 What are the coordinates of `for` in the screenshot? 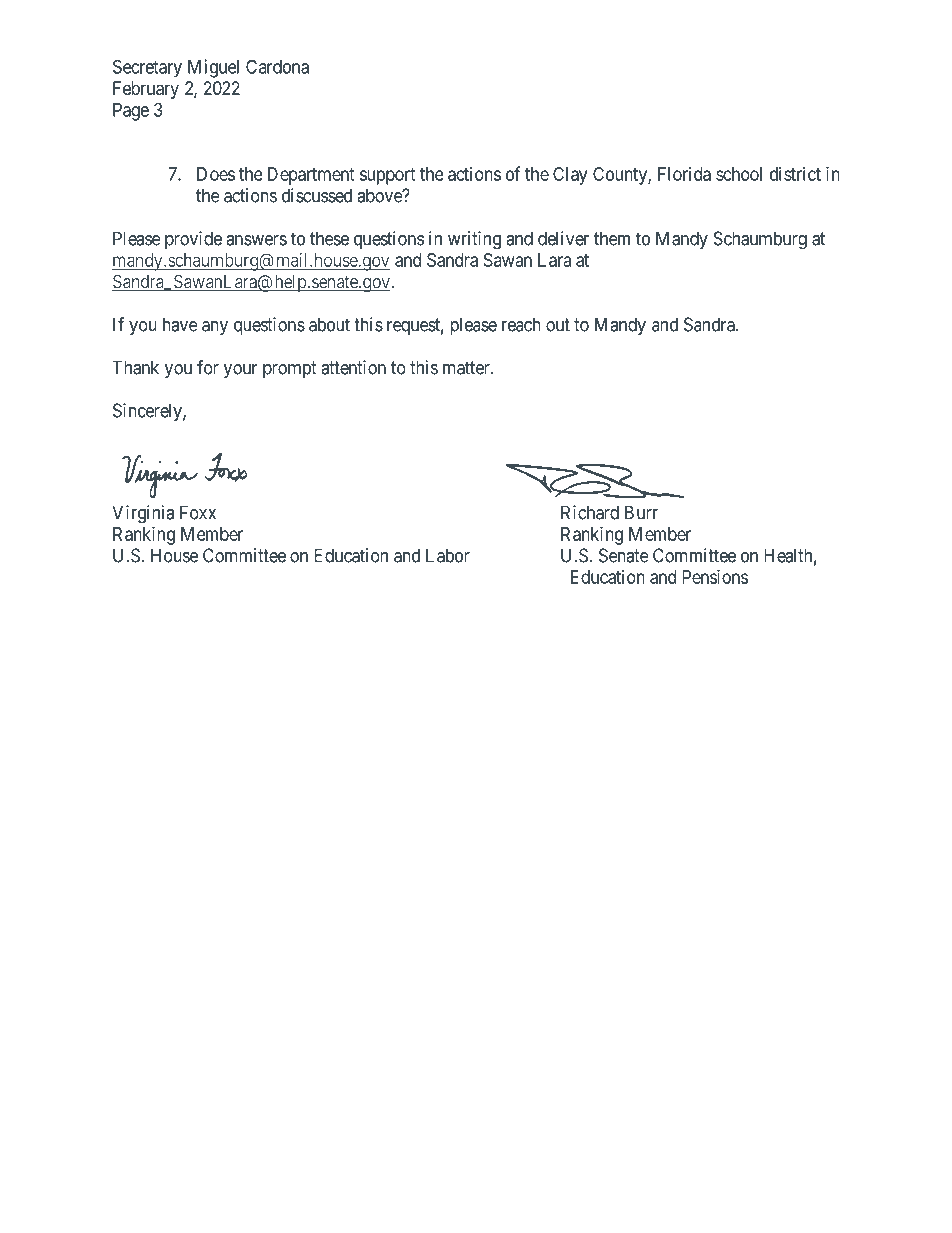 It's located at (208, 367).
